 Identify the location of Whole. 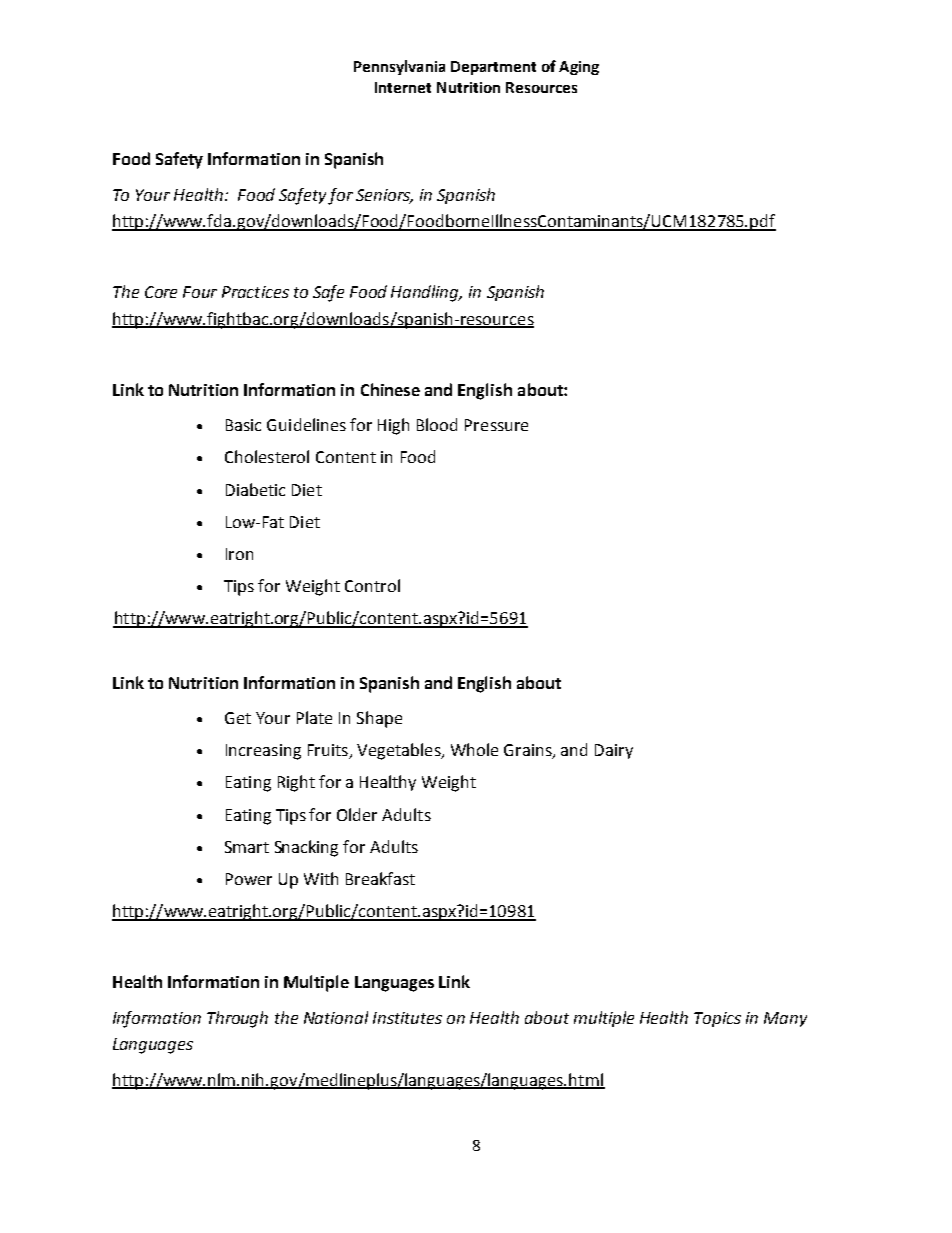
(474, 749).
